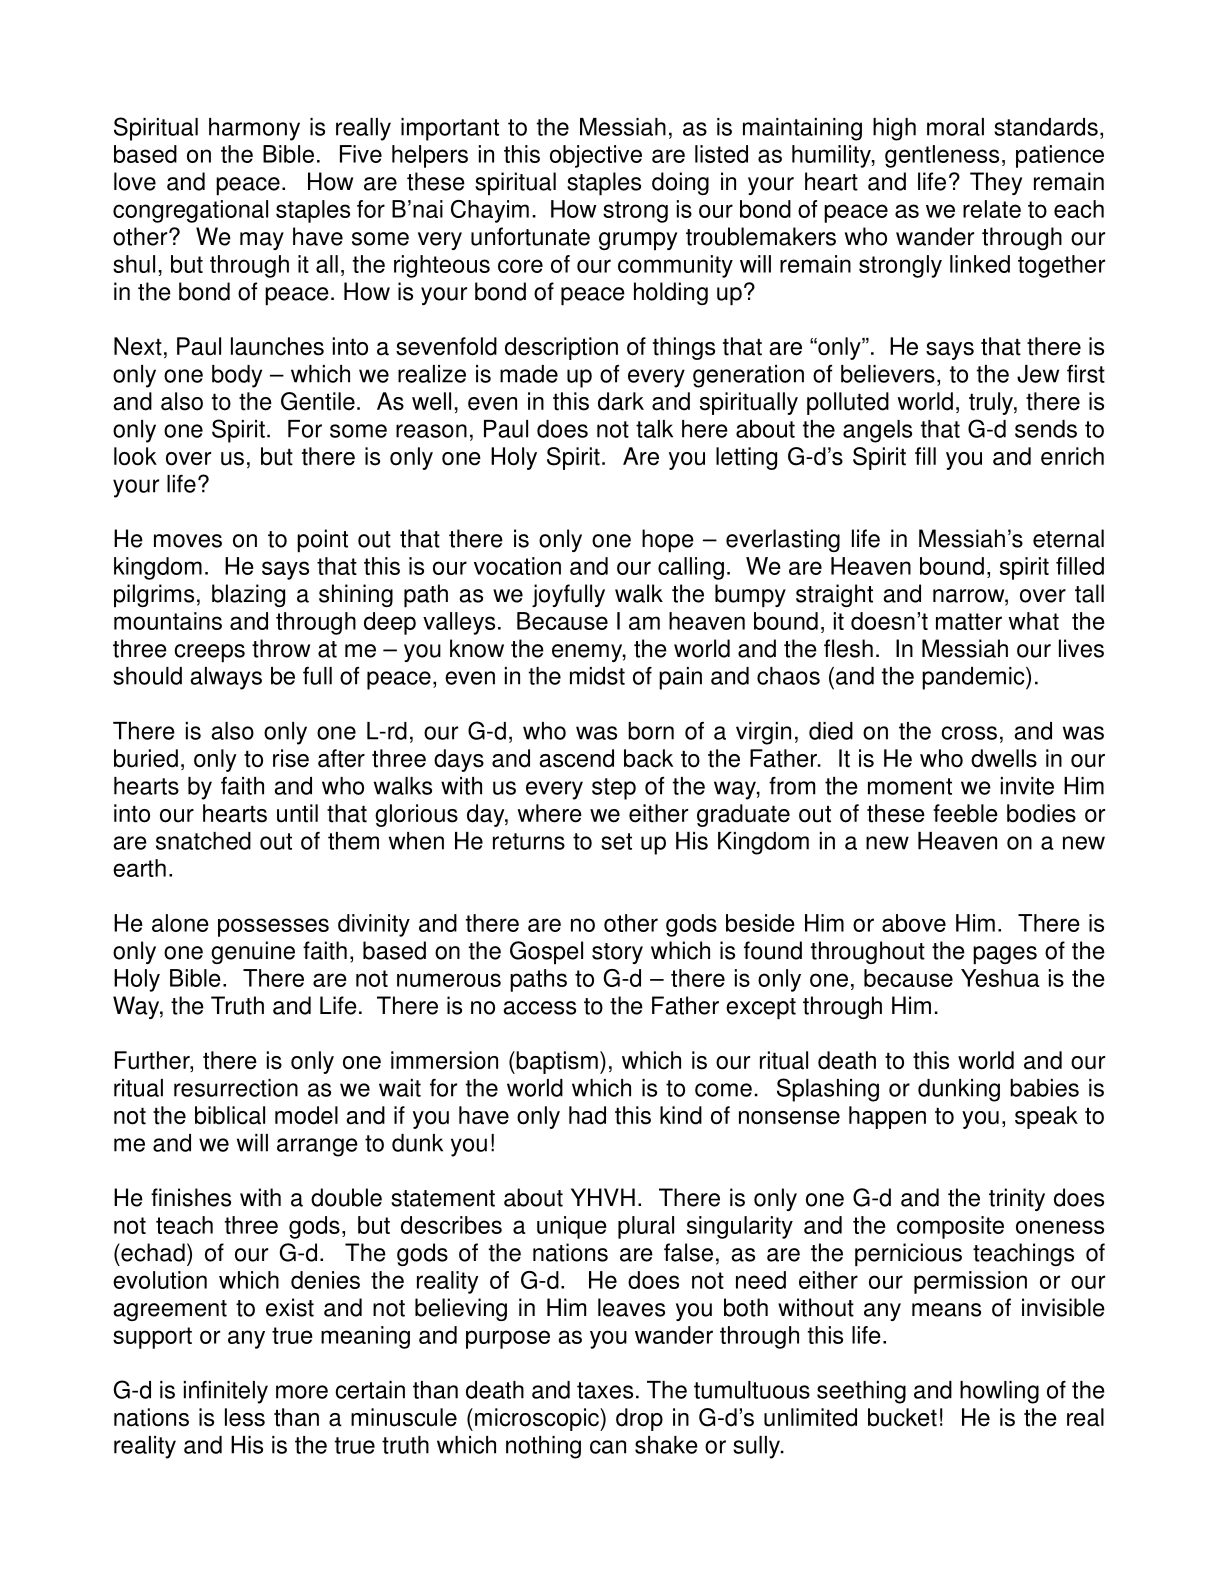 The height and width of the page is (1576, 1218). Describe the element at coordinates (605, 1390) in the page. I see `taxes` at that location.
